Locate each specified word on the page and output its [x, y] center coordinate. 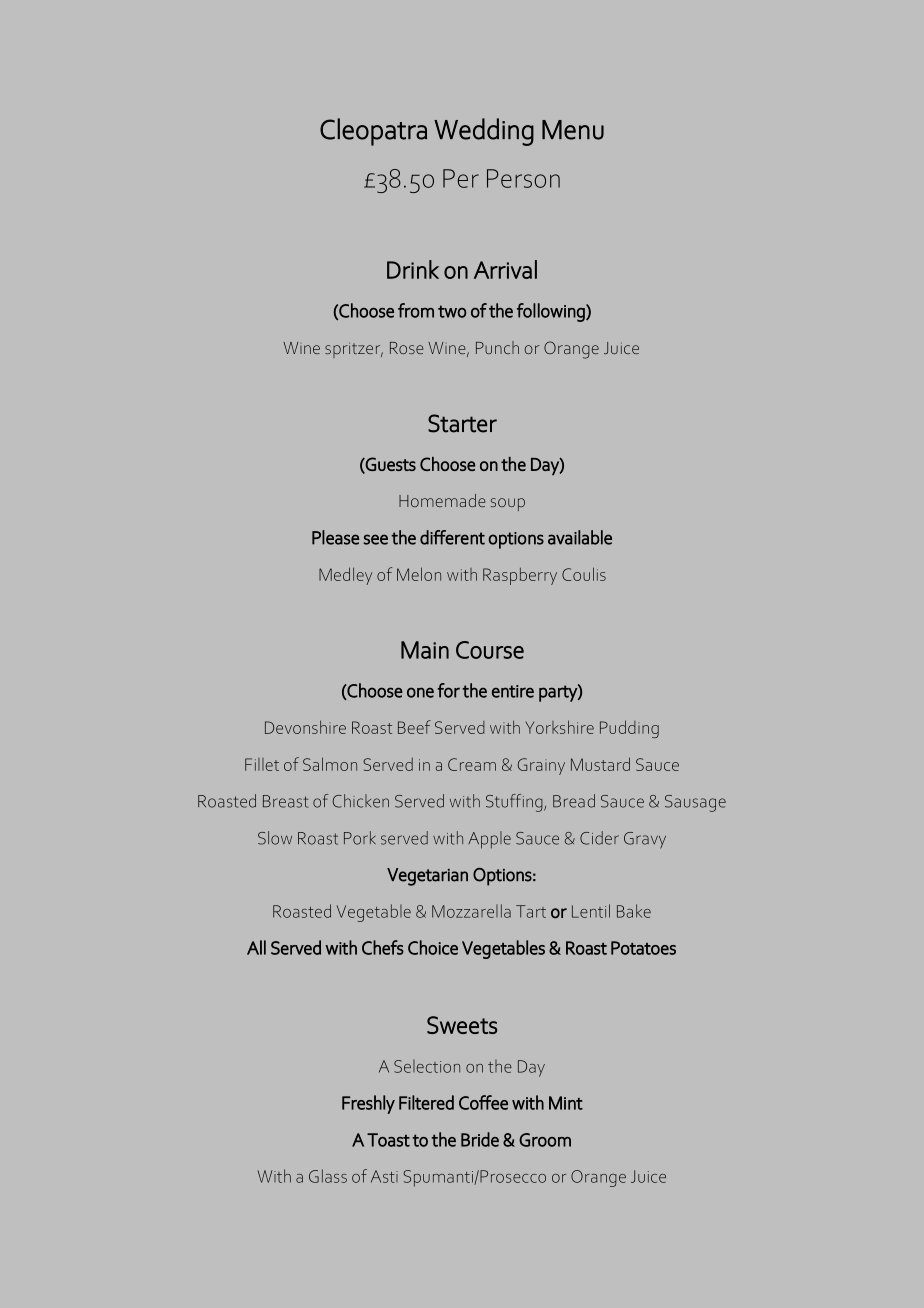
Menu [573, 130]
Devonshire [305, 727]
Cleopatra [373, 132]
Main [425, 650]
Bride [480, 1139]
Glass [328, 1176]
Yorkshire [559, 727]
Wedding [484, 132]
